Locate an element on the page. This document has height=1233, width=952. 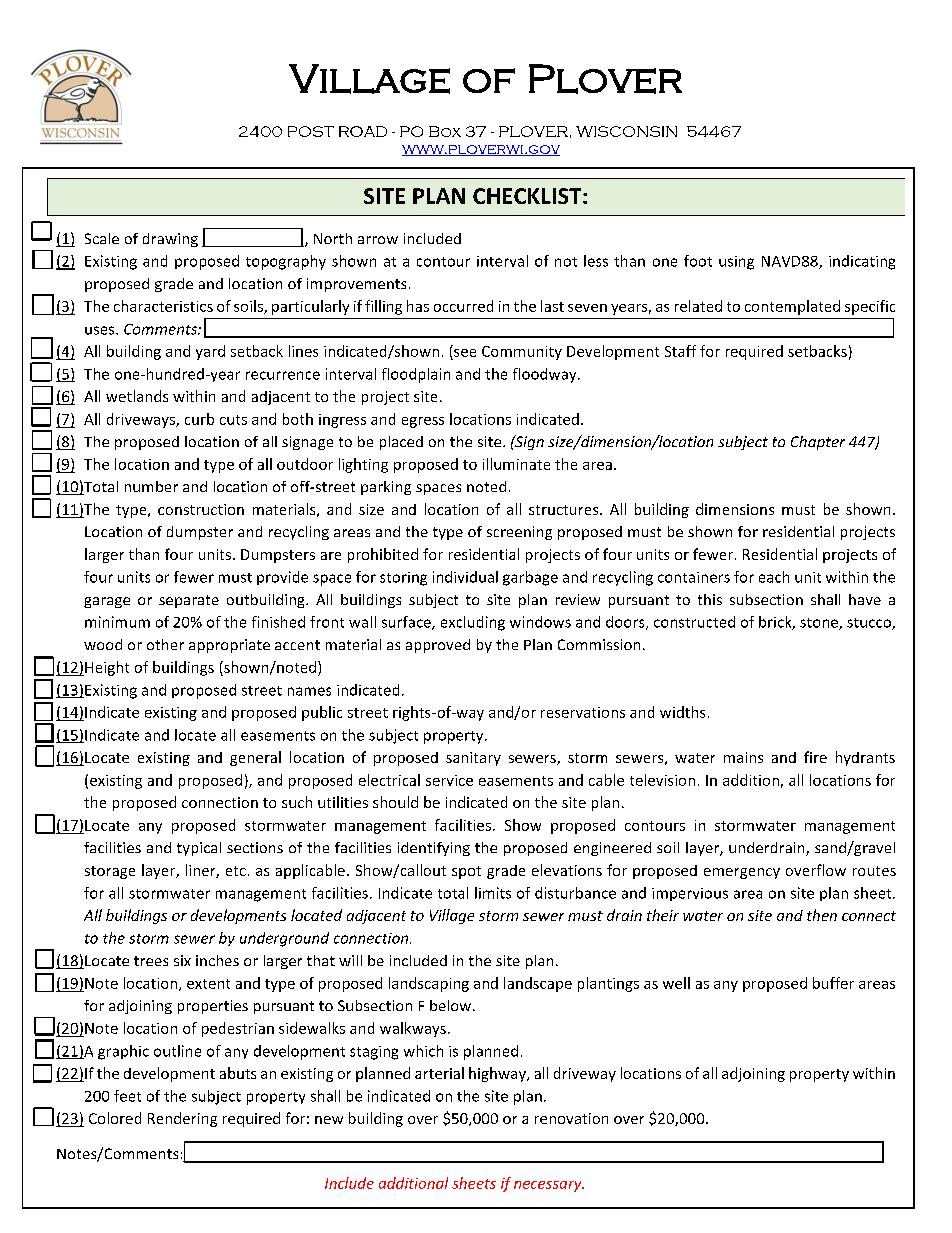
Rendering is located at coordinates (182, 1119).
